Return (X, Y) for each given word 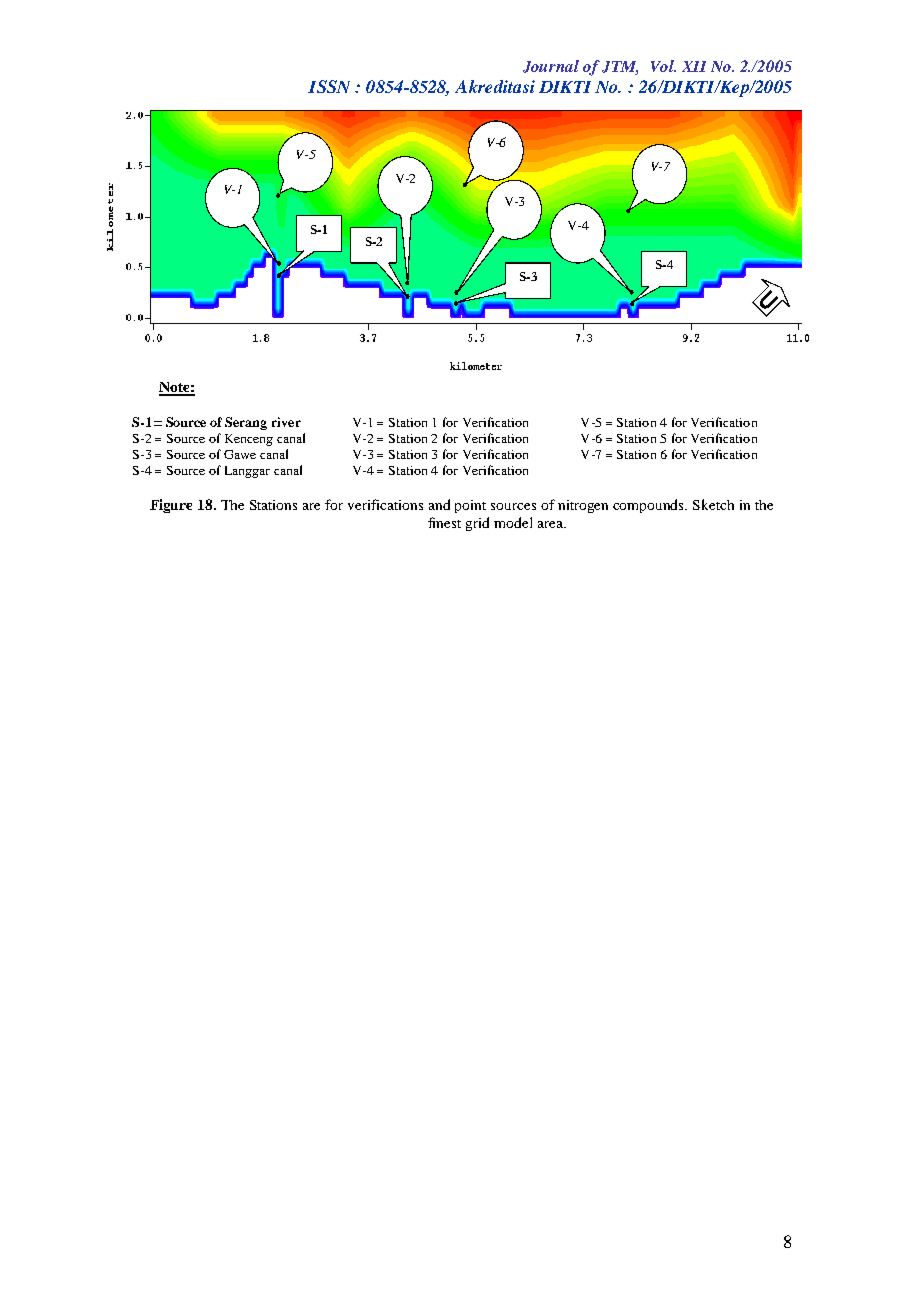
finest (444, 522)
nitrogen (583, 506)
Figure (171, 506)
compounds (650, 506)
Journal (551, 66)
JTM (620, 68)
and (439, 504)
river (286, 422)
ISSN (329, 86)
